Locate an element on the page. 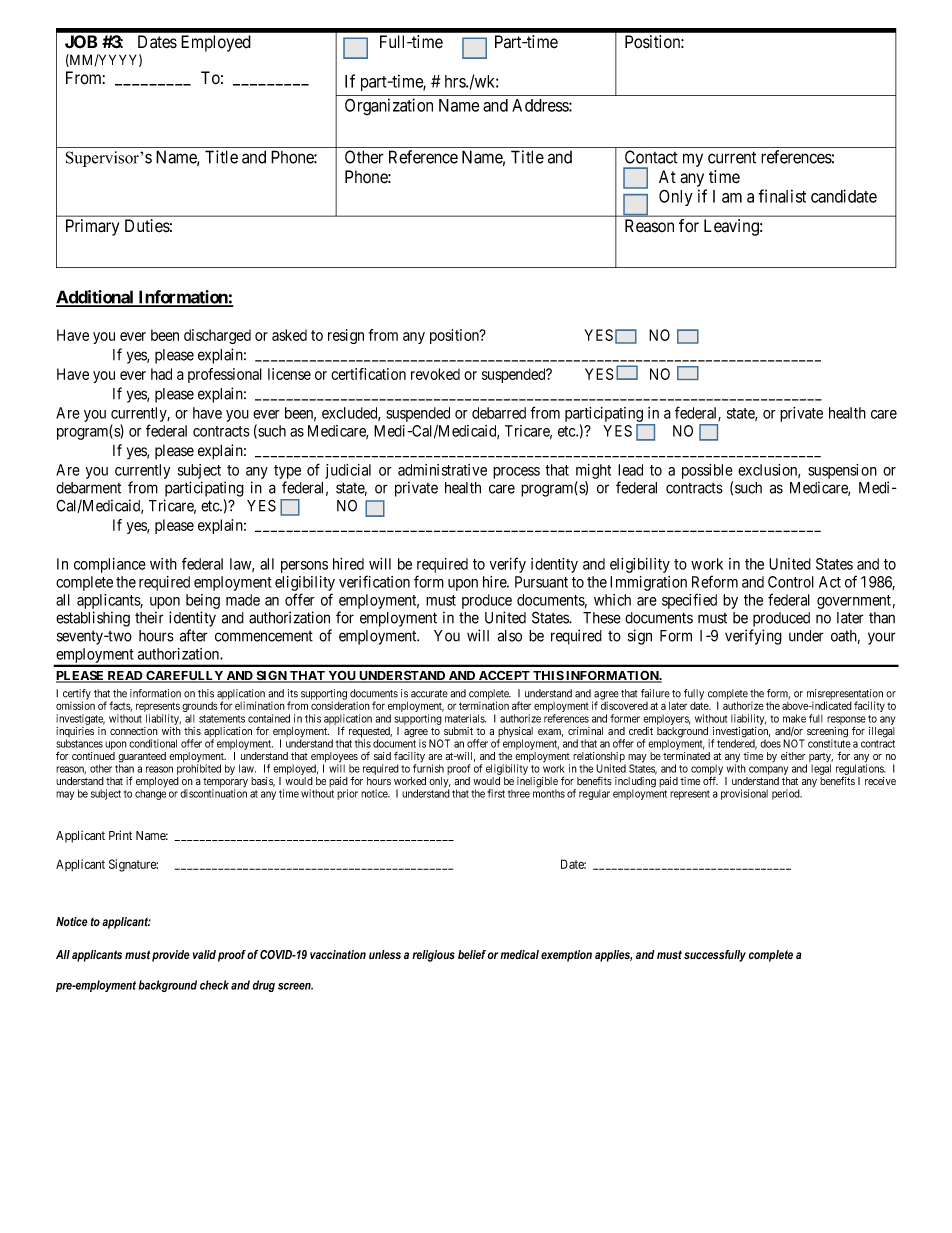 The image size is (952, 1233). finalist is located at coordinates (782, 196).
